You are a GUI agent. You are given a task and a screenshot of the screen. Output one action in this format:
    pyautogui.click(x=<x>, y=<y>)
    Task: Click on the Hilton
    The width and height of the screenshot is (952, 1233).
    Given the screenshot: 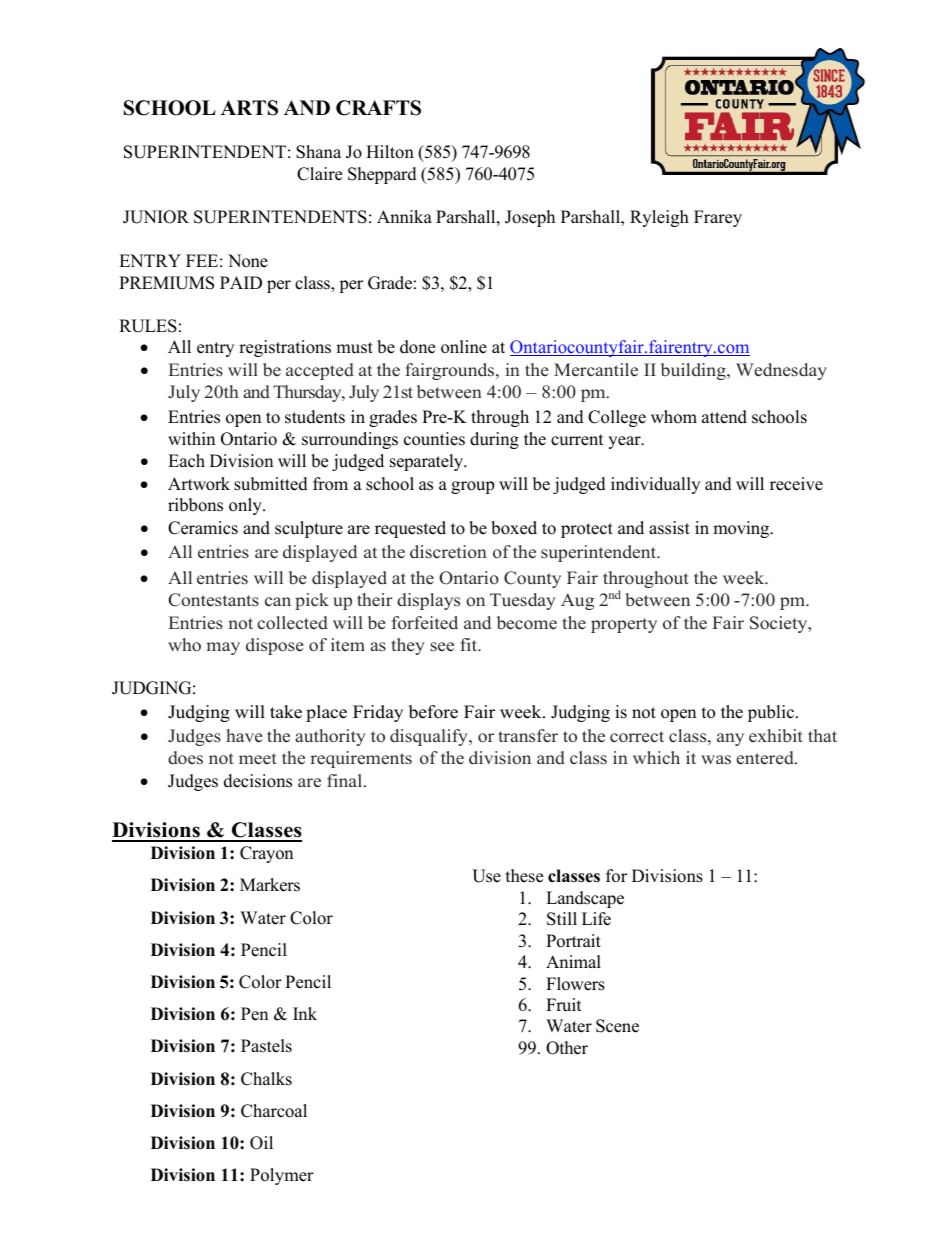 What is the action you would take?
    pyautogui.click(x=390, y=152)
